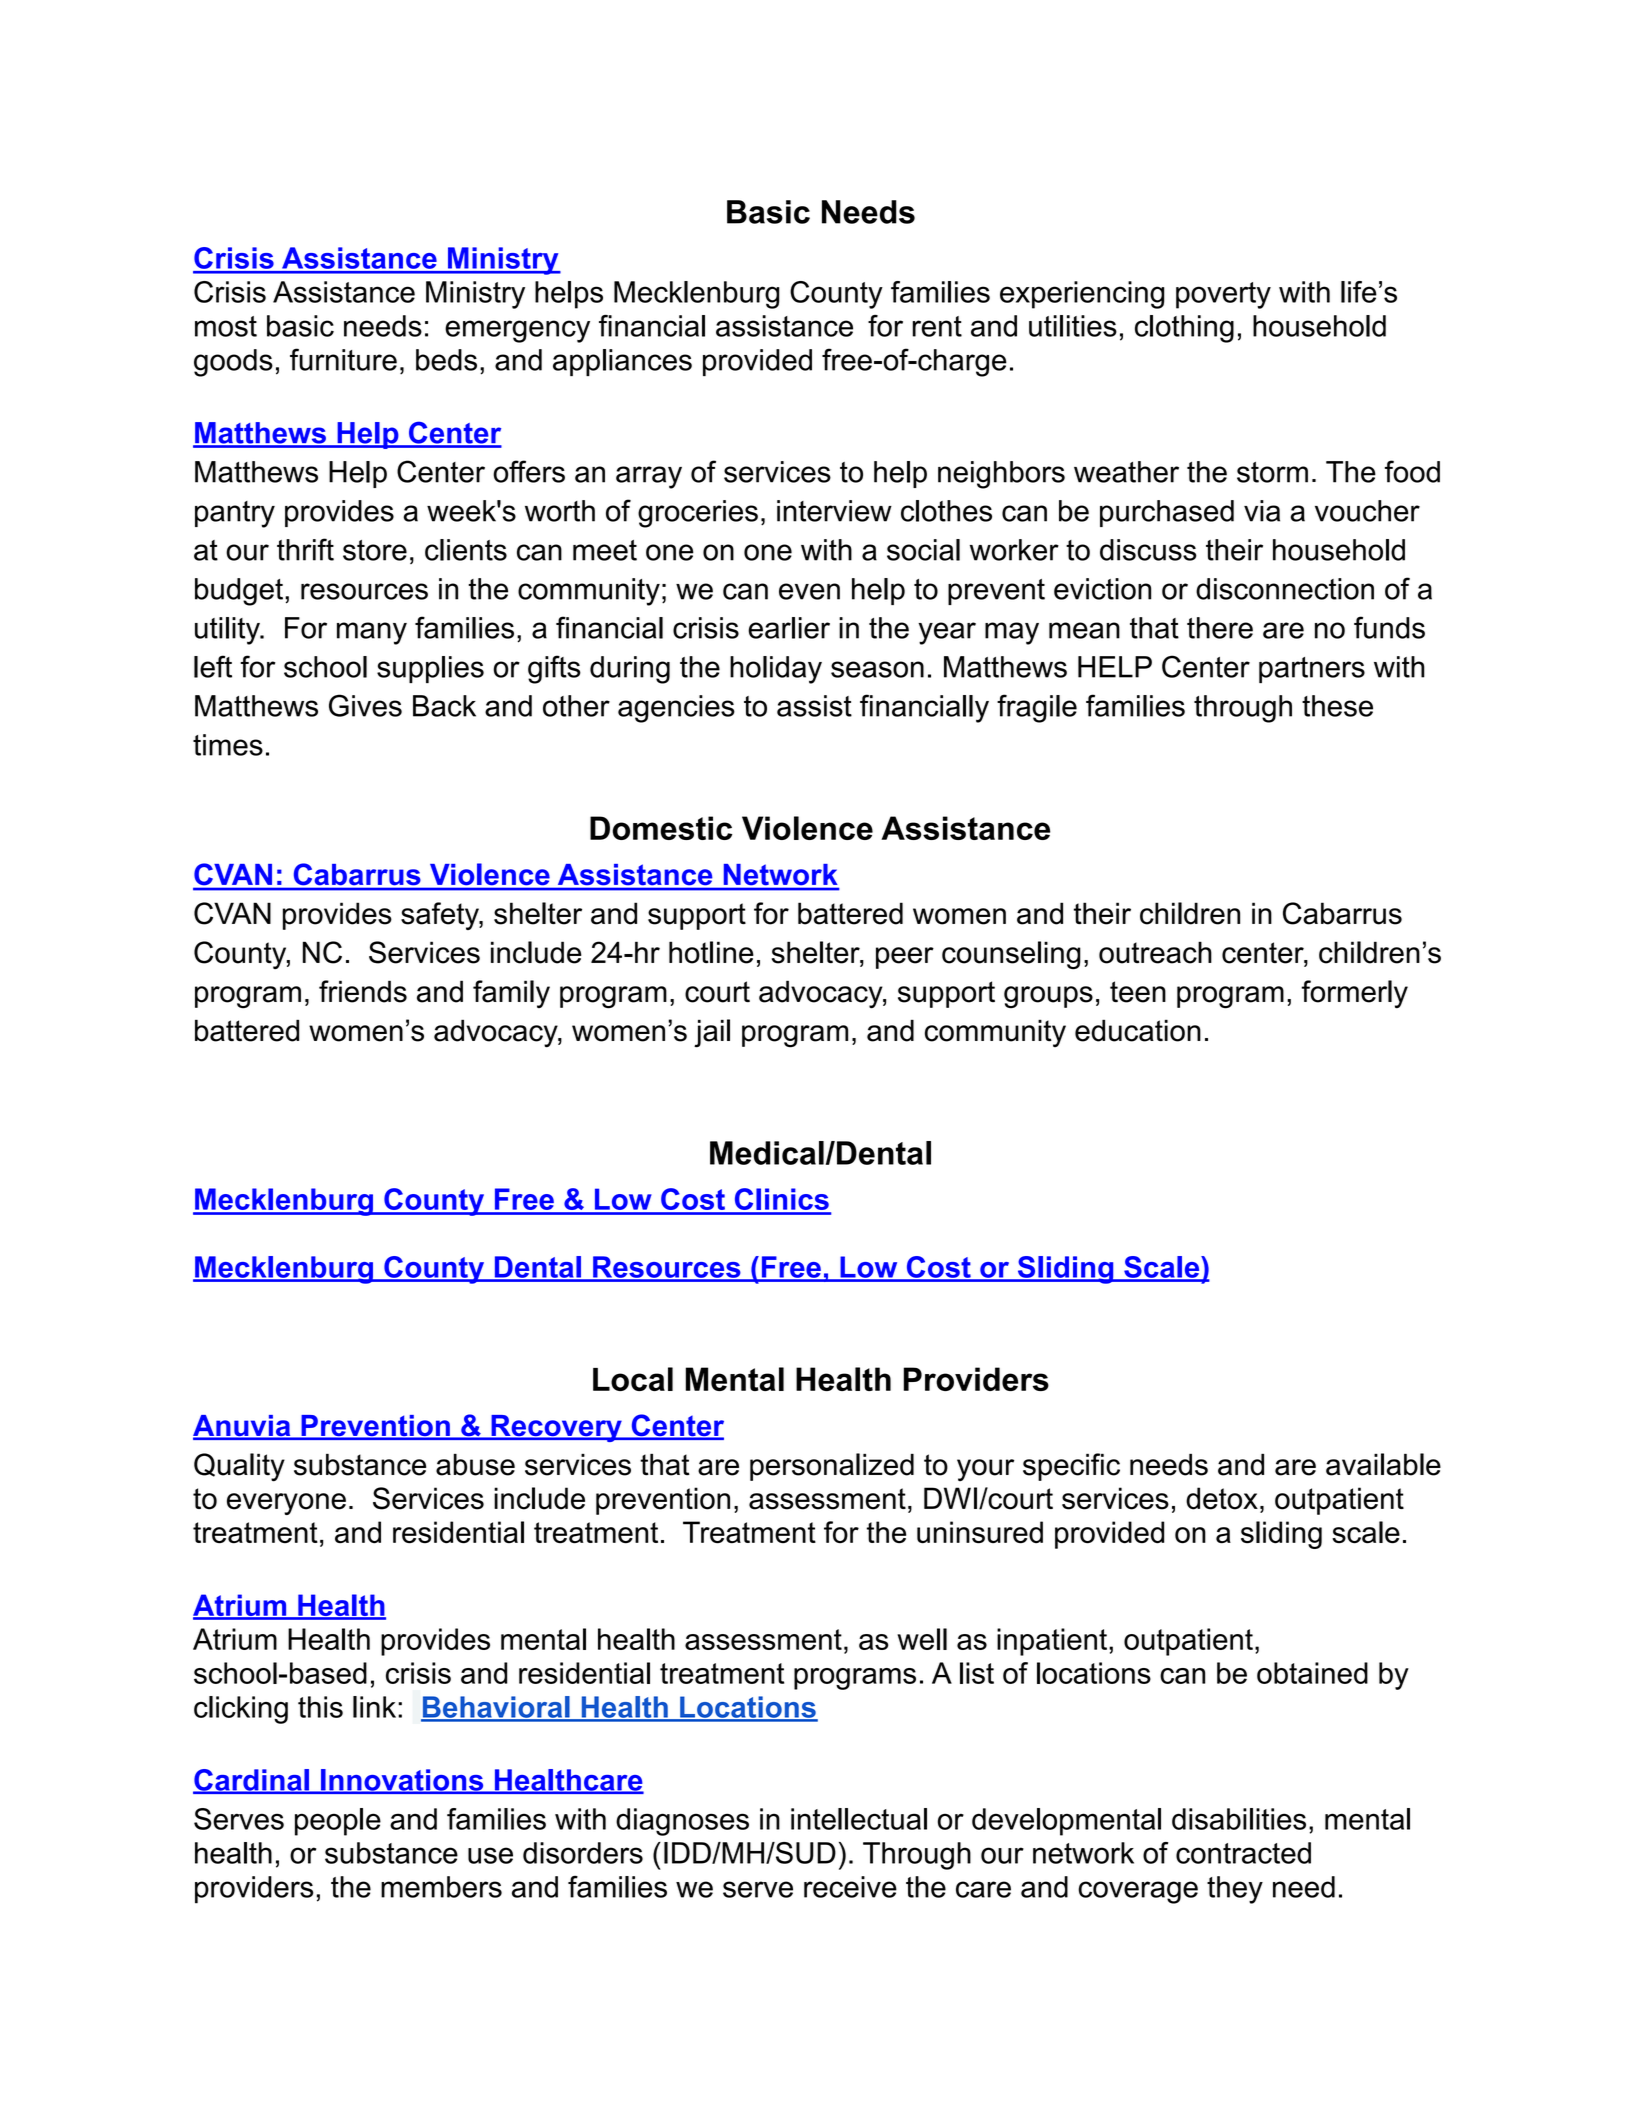 This screenshot has height=2124, width=1641. Describe the element at coordinates (1138, 1030) in the screenshot. I see `education` at that location.
